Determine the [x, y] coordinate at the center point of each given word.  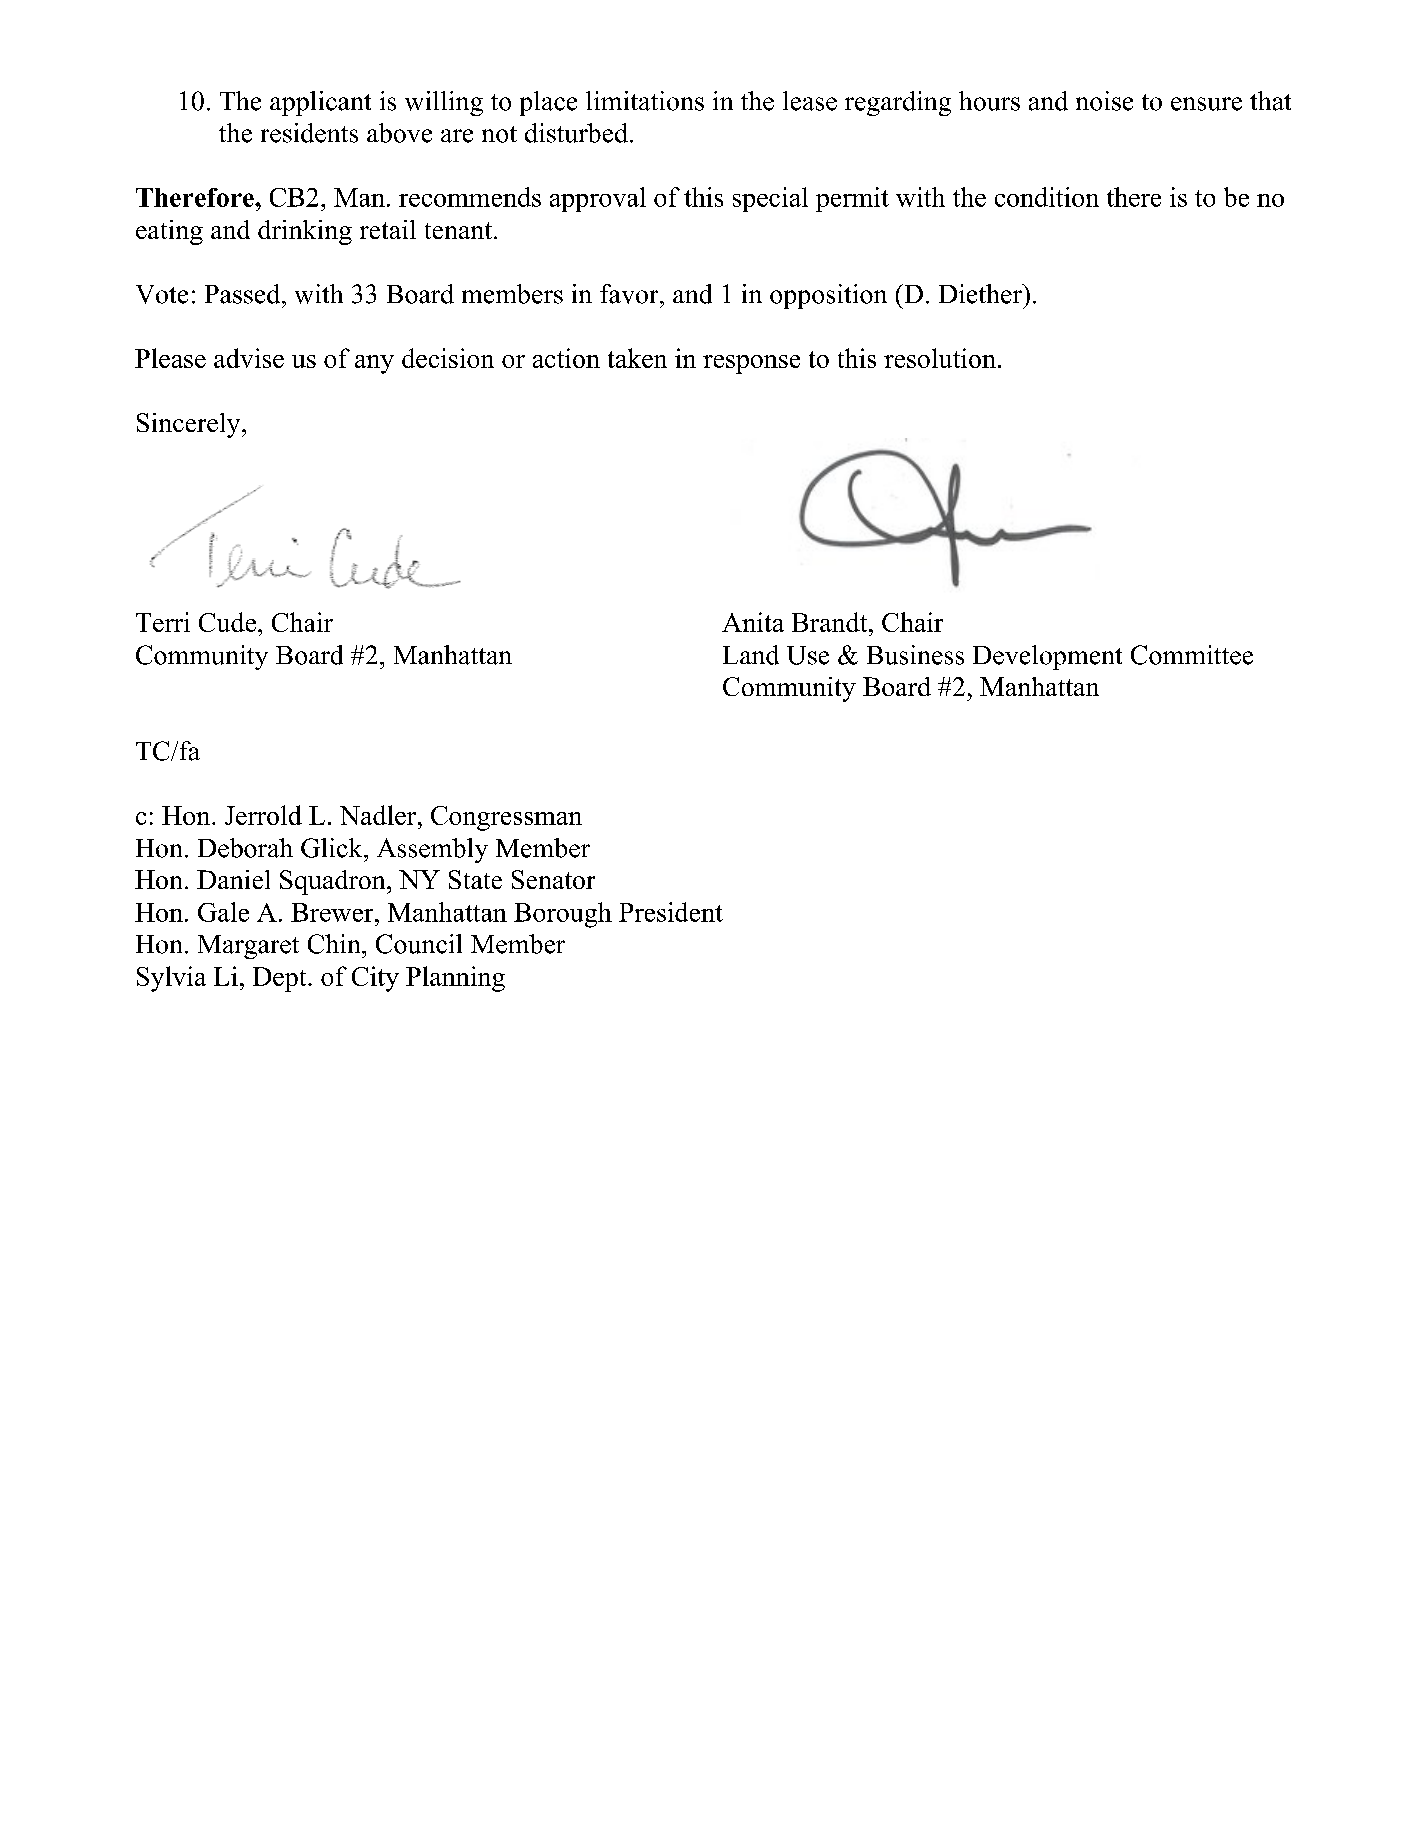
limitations [645, 101]
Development [1047, 657]
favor [630, 294]
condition [1047, 197]
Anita [753, 622]
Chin [335, 944]
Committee [1192, 655]
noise [1104, 101]
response [751, 364]
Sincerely [190, 425]
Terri [163, 622]
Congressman [506, 818]
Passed [244, 294]
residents [309, 133]
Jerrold [263, 815]
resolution [940, 358]
